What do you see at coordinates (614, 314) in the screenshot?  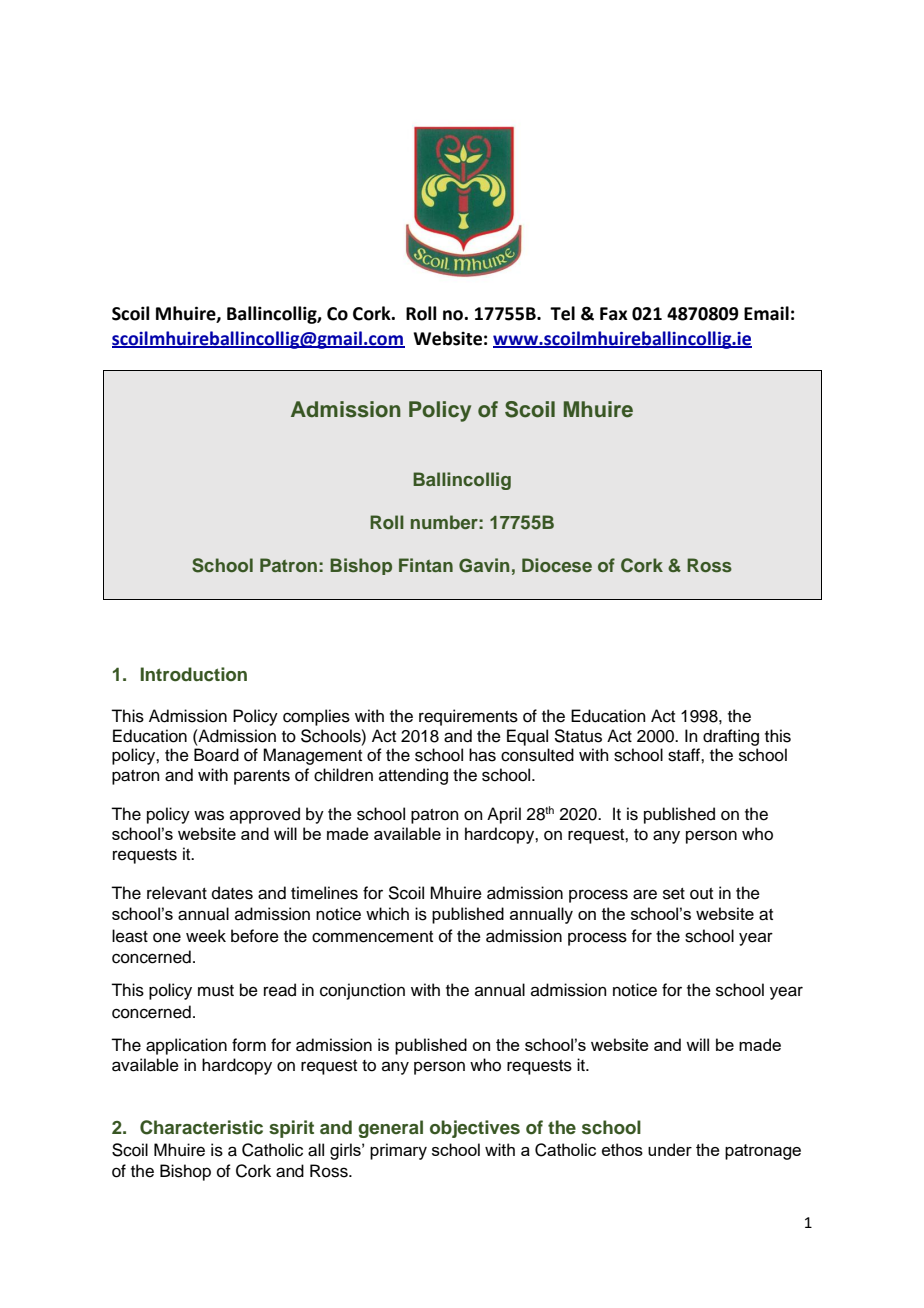 I see `Fax` at bounding box center [614, 314].
